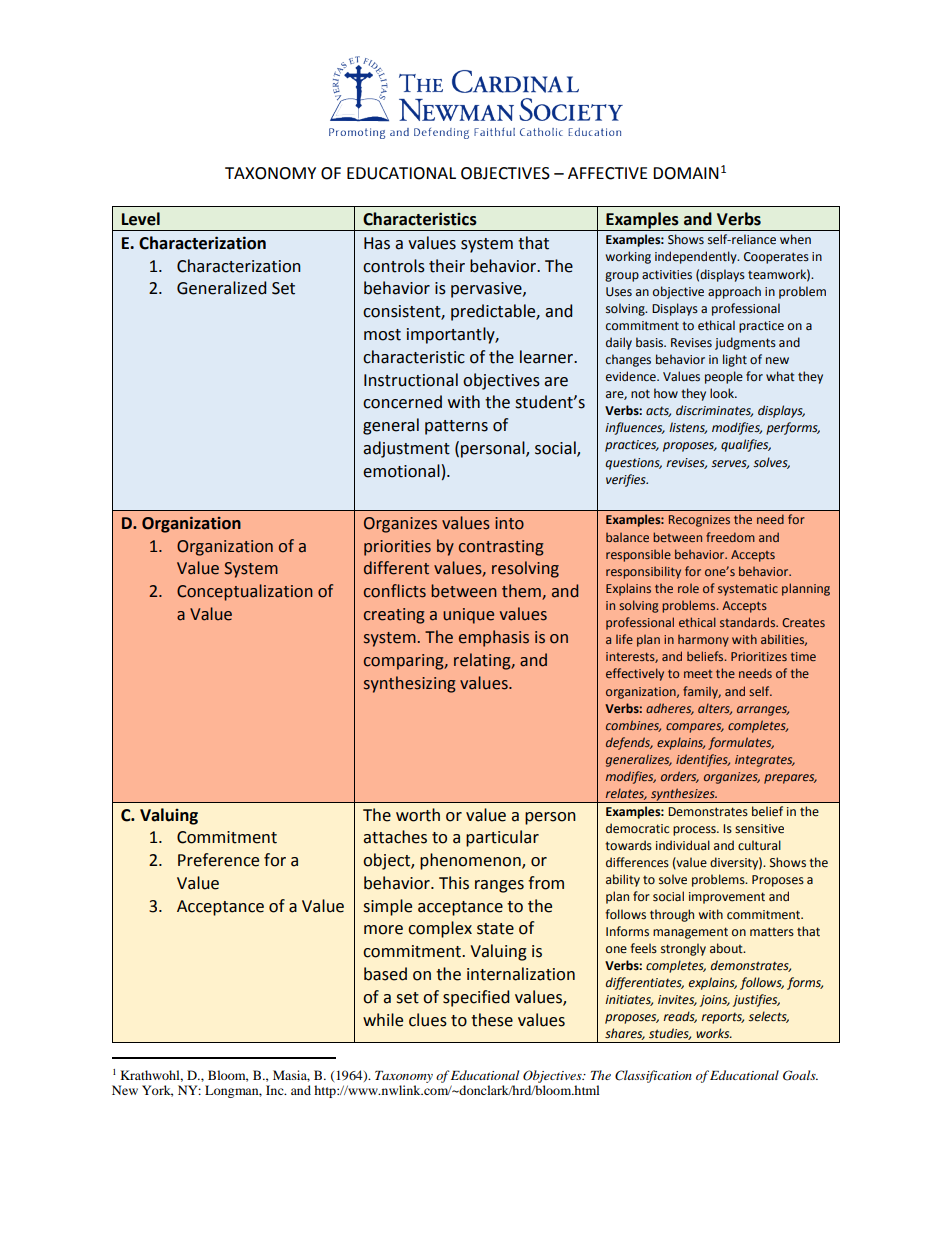 This image has width=952, height=1233. What do you see at coordinates (276, 1090) in the image?
I see `Inc` at bounding box center [276, 1090].
